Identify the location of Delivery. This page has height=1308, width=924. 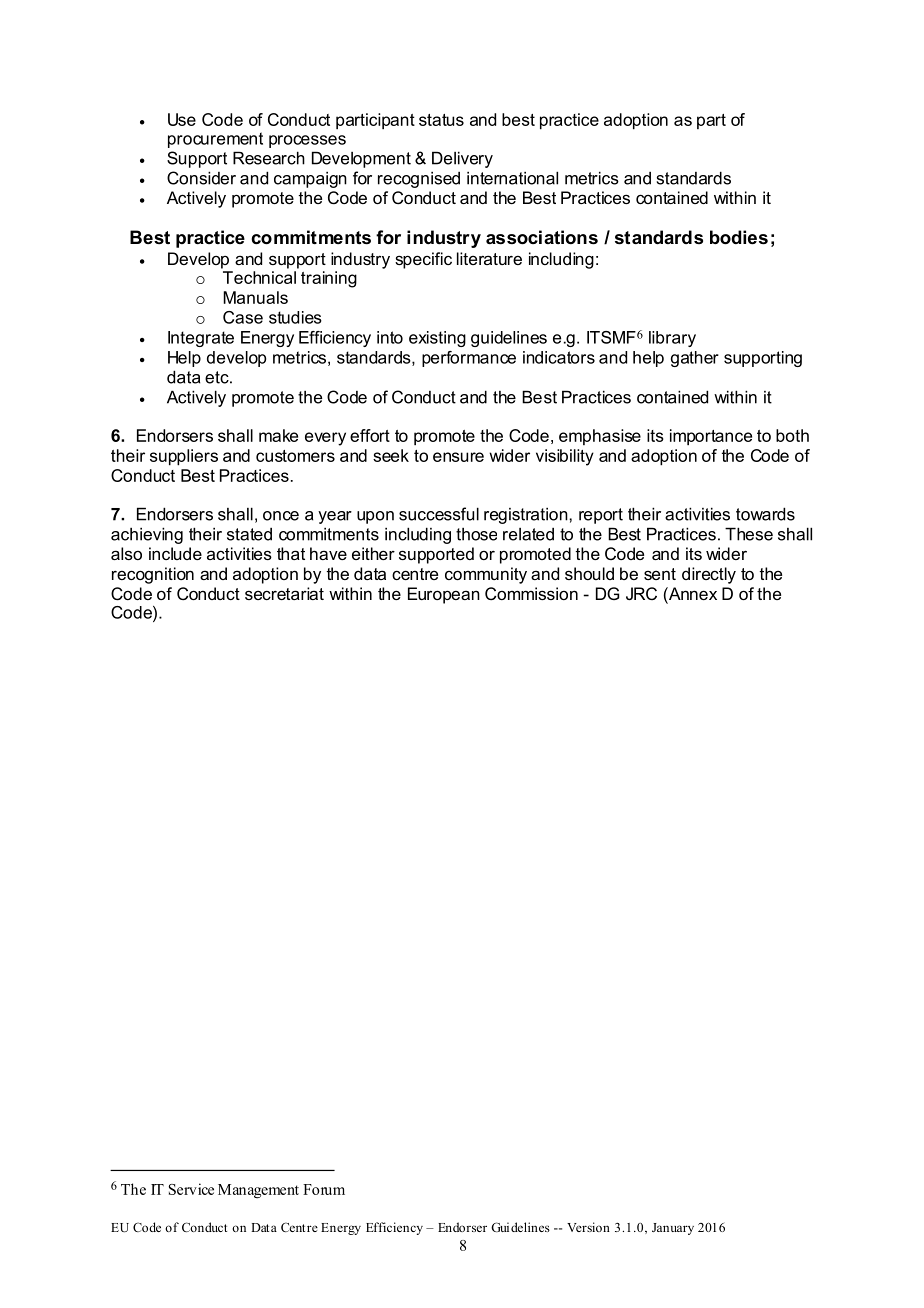
(462, 159).
